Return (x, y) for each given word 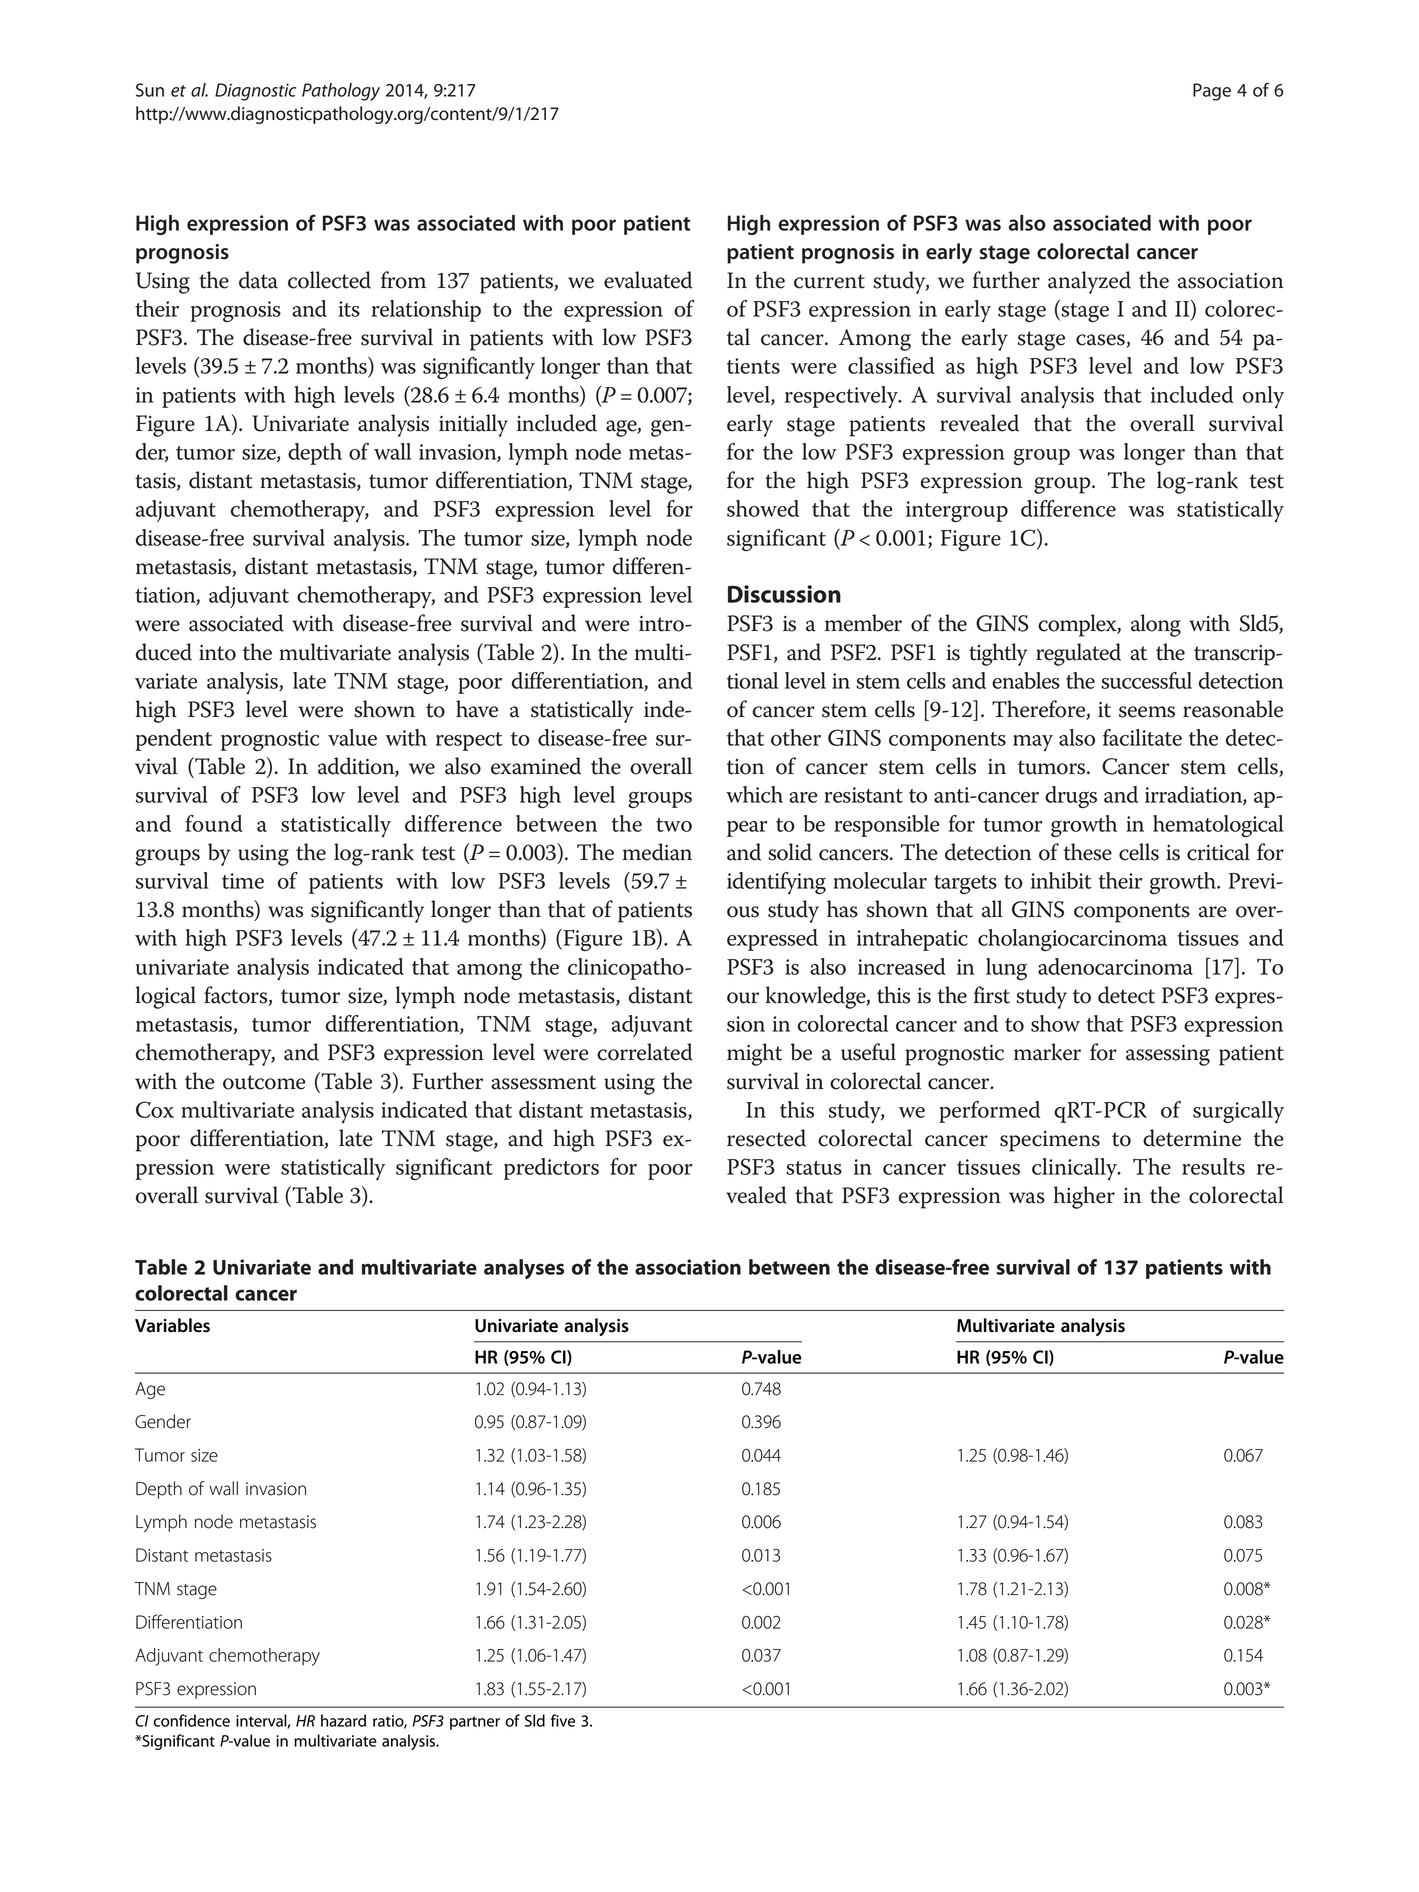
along (1156, 625)
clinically (1075, 1169)
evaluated (648, 280)
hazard (343, 1720)
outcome (264, 1082)
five (563, 1720)
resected (766, 1138)
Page (1212, 92)
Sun (150, 90)
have (477, 709)
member (863, 623)
